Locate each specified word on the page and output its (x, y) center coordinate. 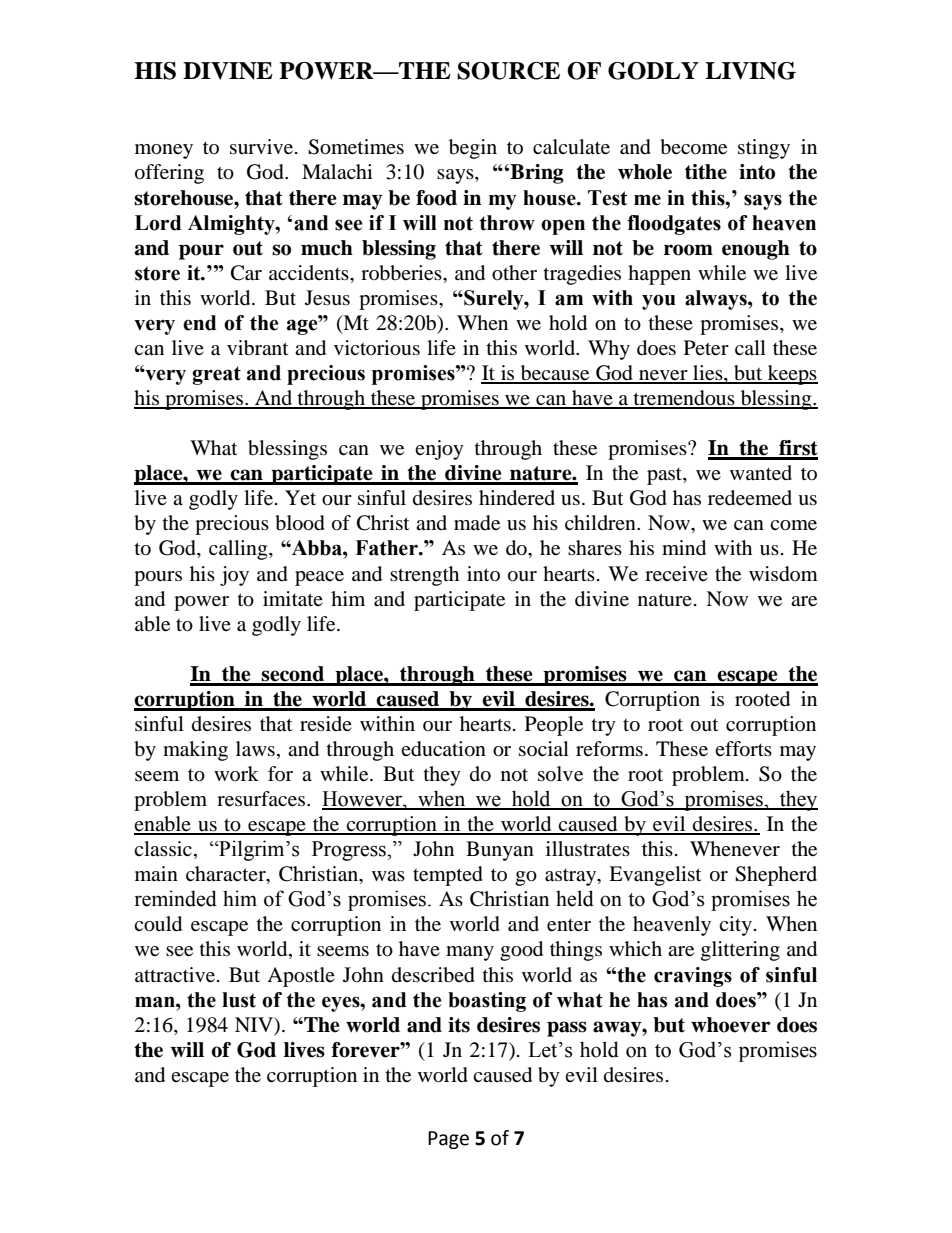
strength (424, 576)
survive (261, 147)
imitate (293, 599)
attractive (176, 975)
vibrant (257, 348)
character (227, 875)
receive (676, 574)
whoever (731, 1025)
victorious (377, 348)
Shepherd (776, 876)
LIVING (750, 71)
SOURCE (508, 71)
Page (448, 1140)
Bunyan (500, 851)
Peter (706, 348)
